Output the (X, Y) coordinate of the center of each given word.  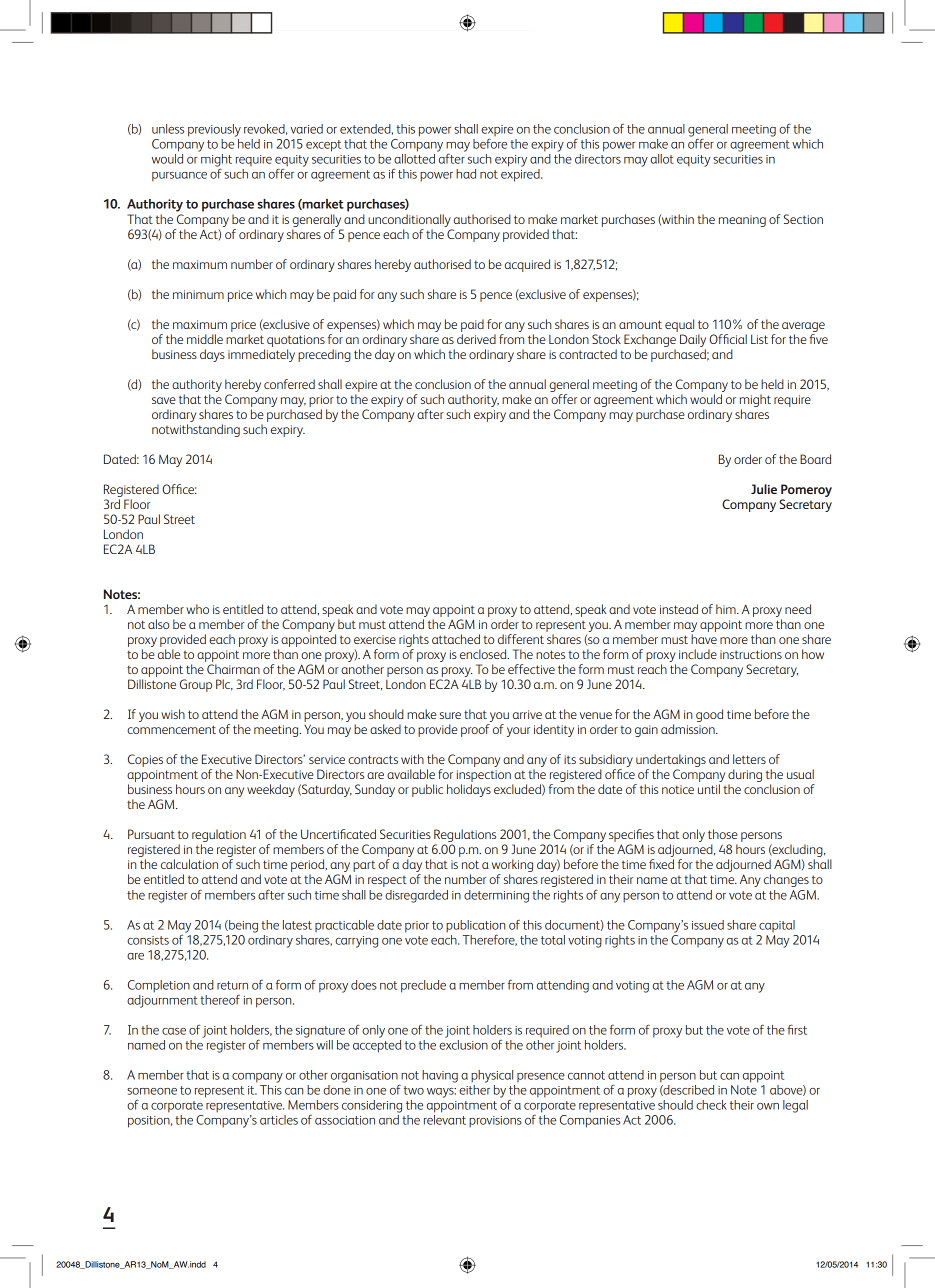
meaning (742, 221)
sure (450, 715)
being (242, 926)
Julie (764, 489)
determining (496, 896)
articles (279, 1120)
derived (476, 339)
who (197, 609)
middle (205, 339)
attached (456, 639)
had (466, 174)
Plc (224, 685)
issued (708, 925)
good (709, 715)
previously (214, 130)
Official (728, 339)
